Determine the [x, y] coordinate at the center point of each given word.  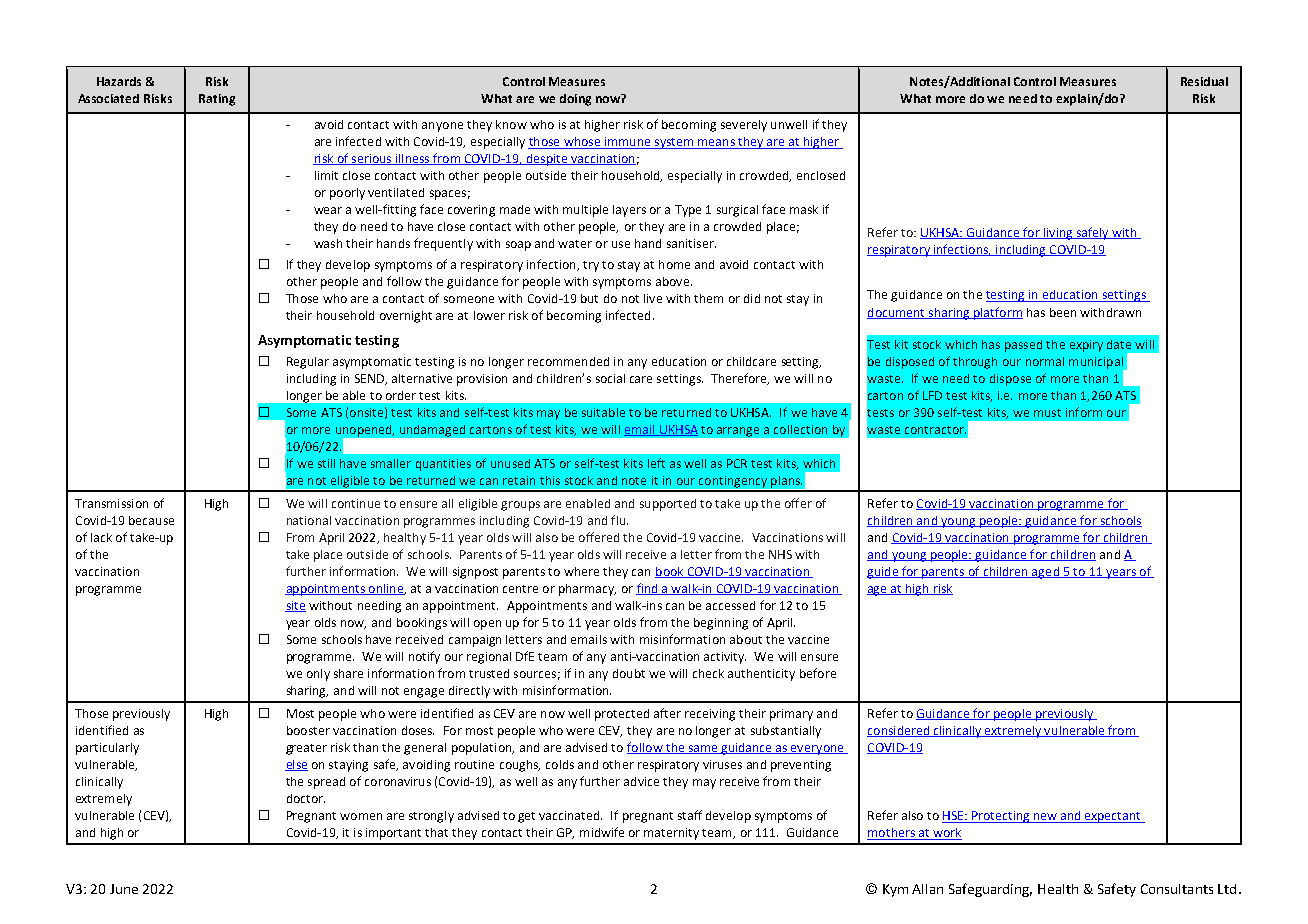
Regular [308, 363]
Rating [217, 100]
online [385, 589]
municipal [1097, 364]
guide [883, 573]
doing [575, 100]
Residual [1204, 81]
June [124, 889]
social [610, 378]
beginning [721, 624]
